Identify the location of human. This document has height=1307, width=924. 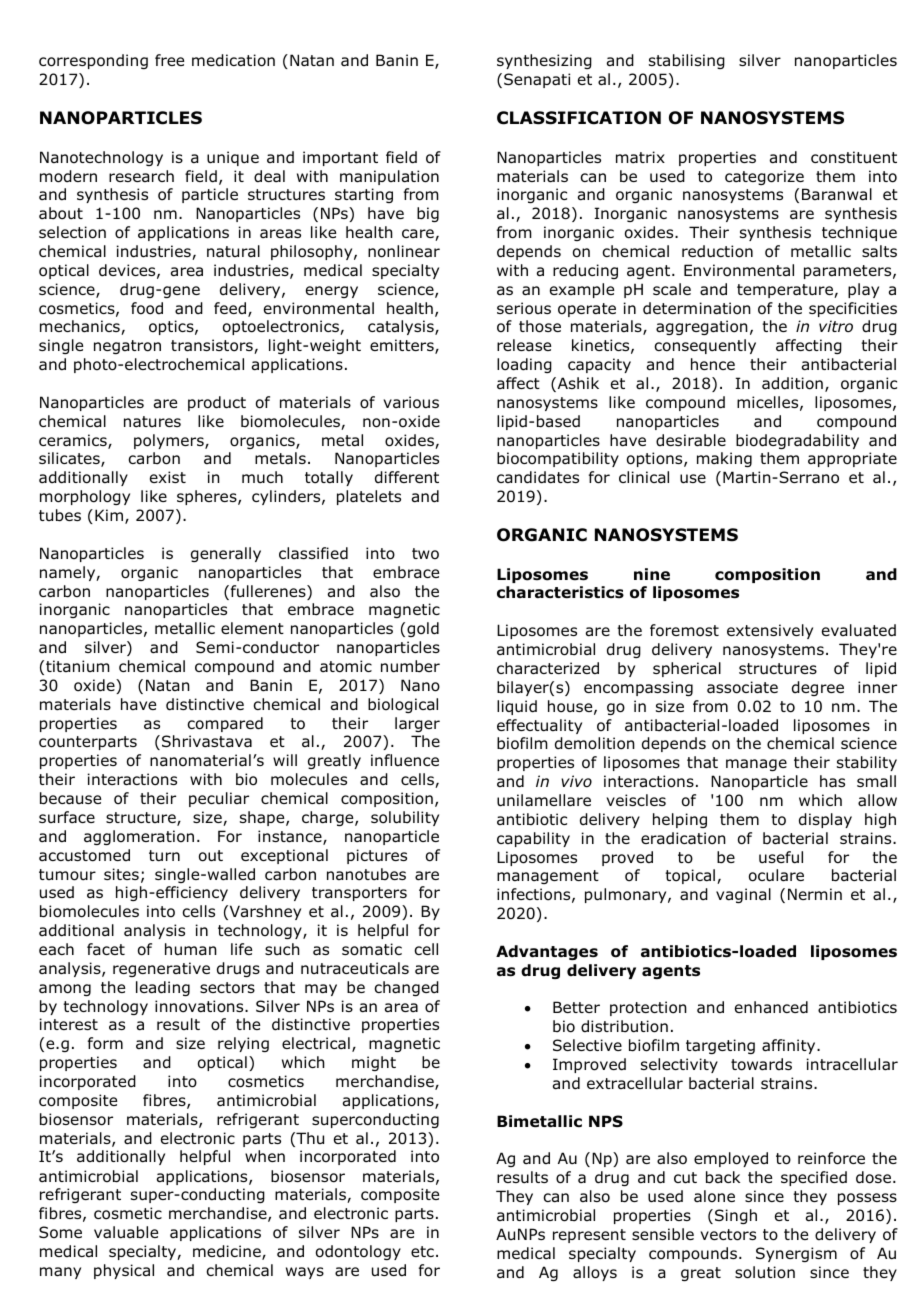
(191, 949).
